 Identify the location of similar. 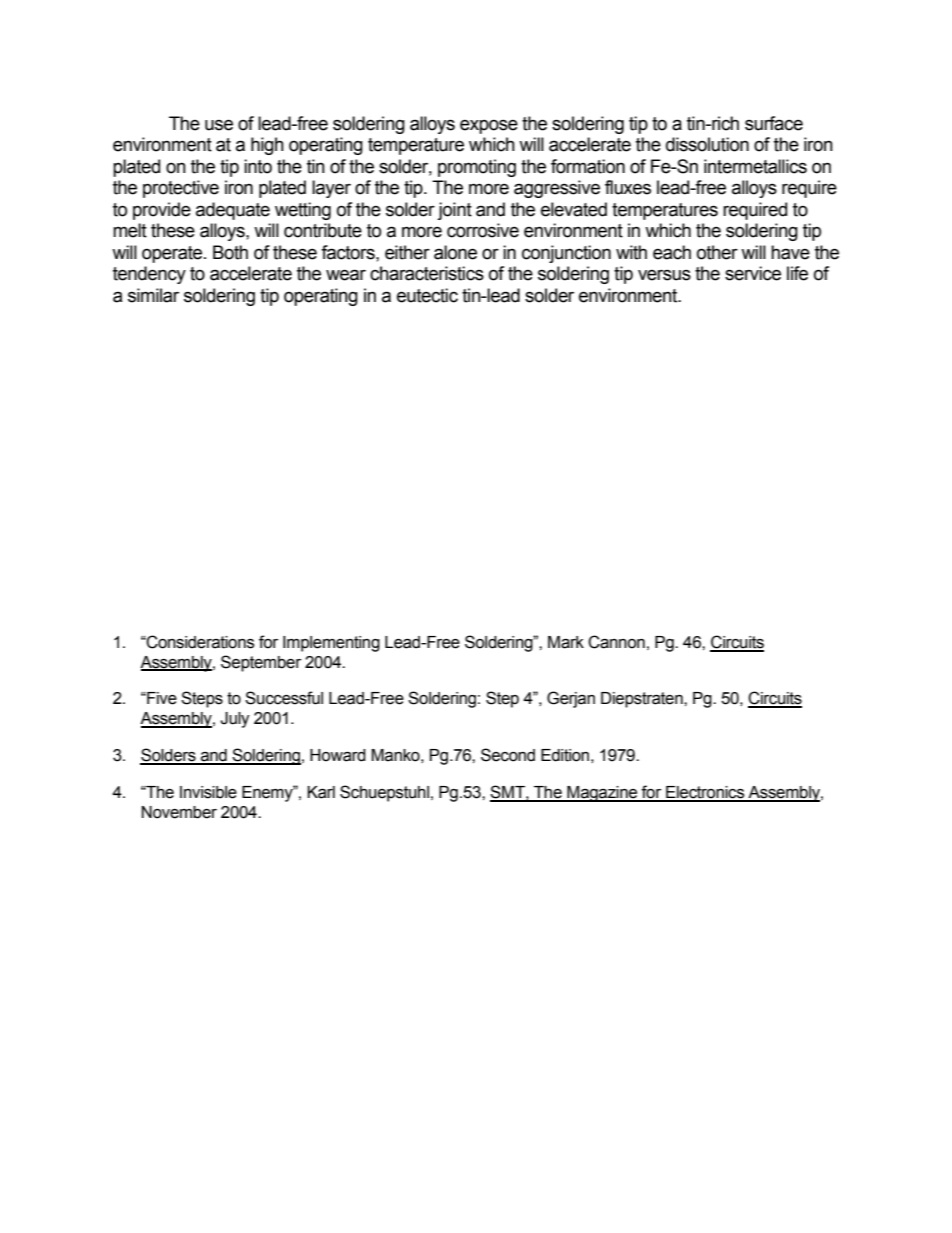
(153, 295).
